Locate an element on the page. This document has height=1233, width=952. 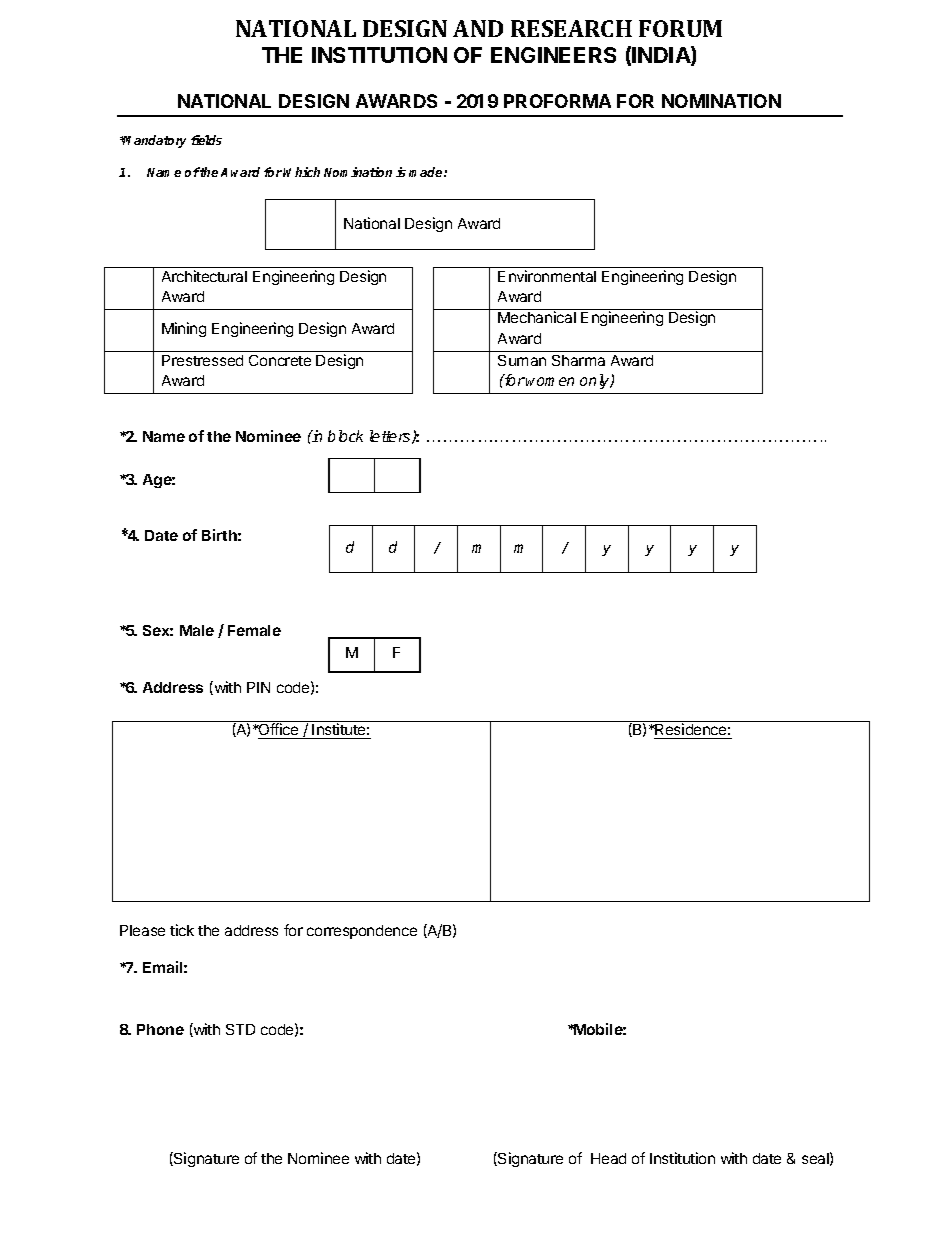
made is located at coordinates (427, 172).
